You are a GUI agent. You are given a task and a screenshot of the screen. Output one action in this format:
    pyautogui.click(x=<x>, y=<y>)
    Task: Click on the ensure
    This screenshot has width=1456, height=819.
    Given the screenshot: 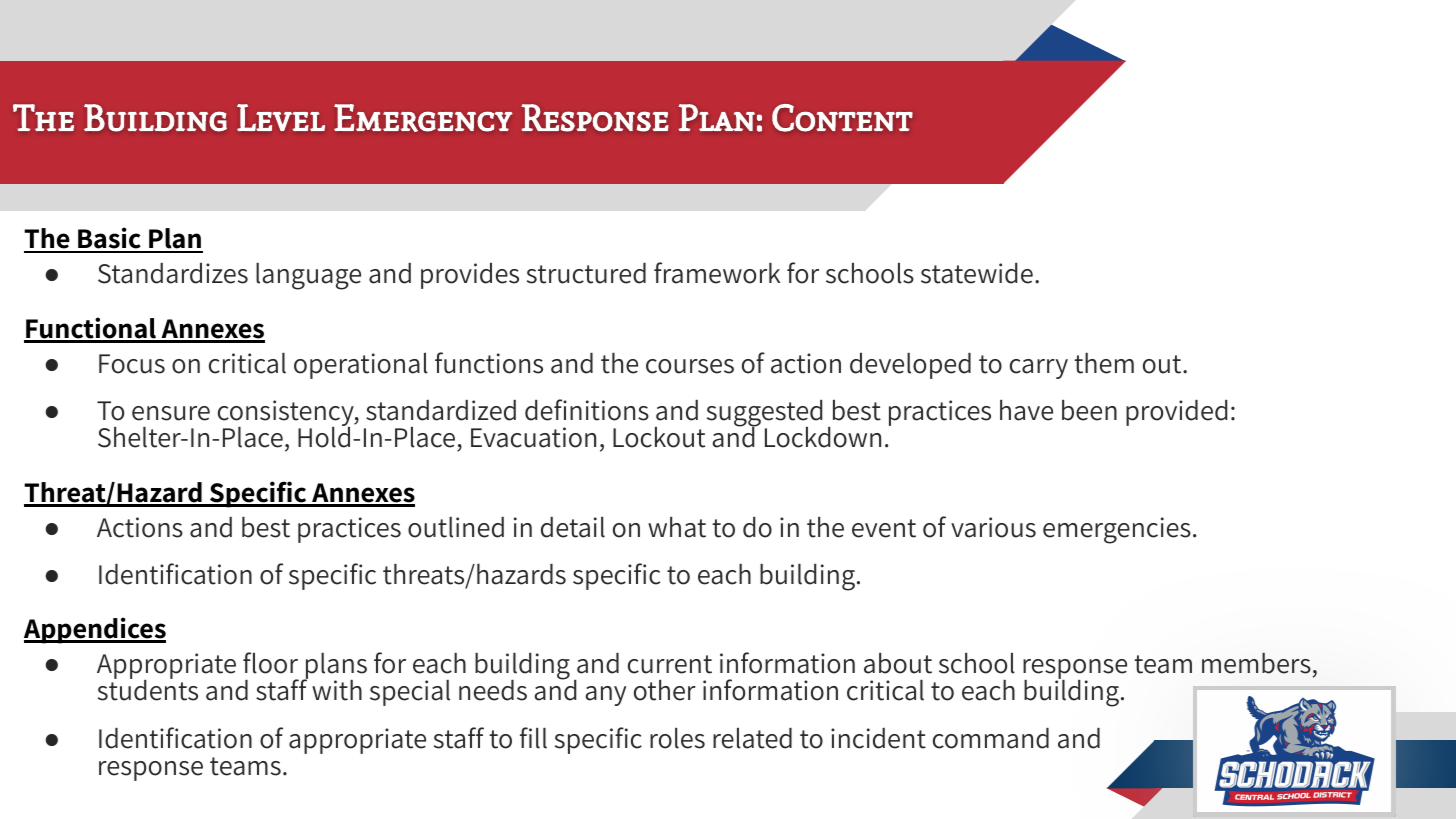 What is the action you would take?
    pyautogui.click(x=171, y=413)
